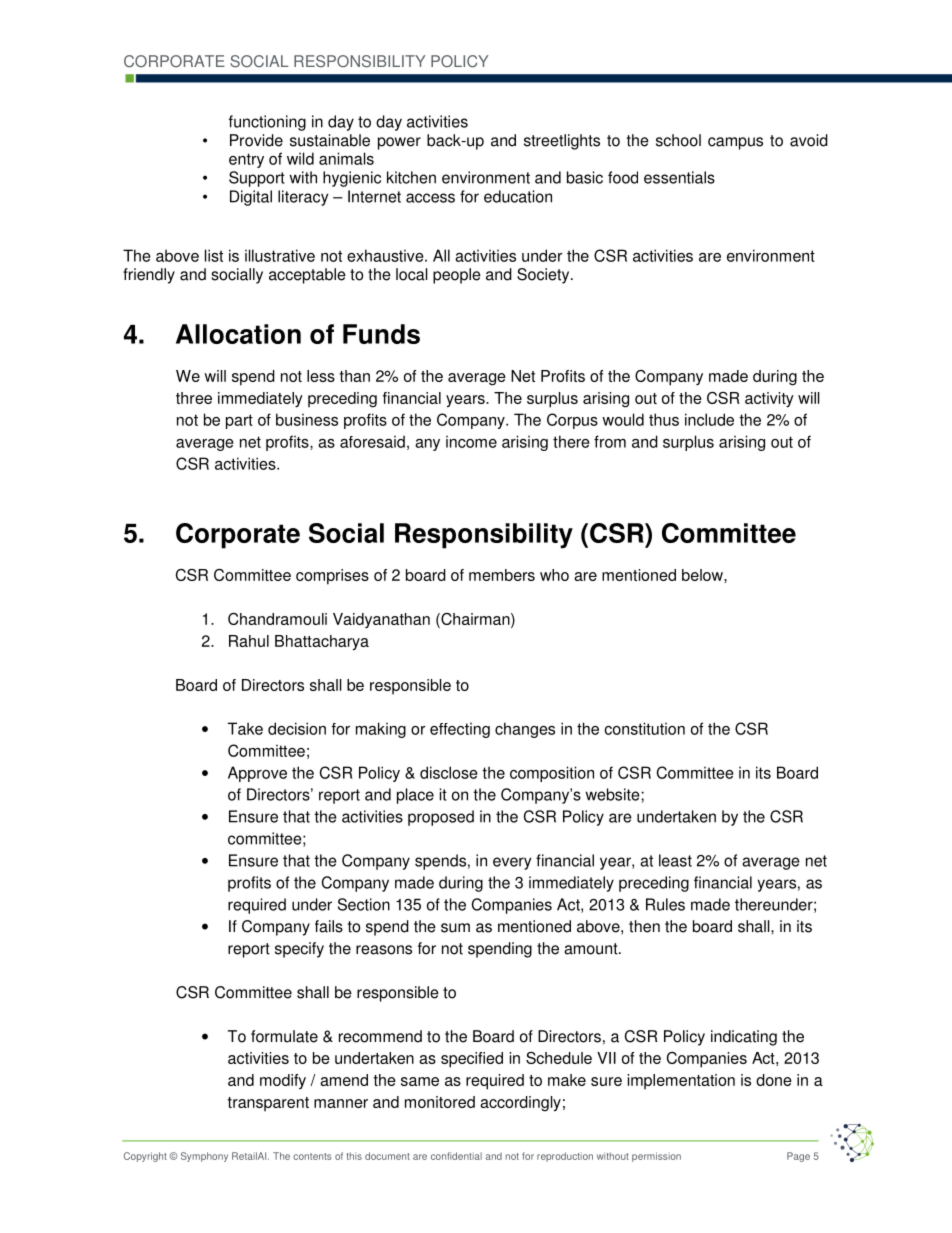  Describe the element at coordinates (246, 160) in the screenshot. I see `entry` at that location.
